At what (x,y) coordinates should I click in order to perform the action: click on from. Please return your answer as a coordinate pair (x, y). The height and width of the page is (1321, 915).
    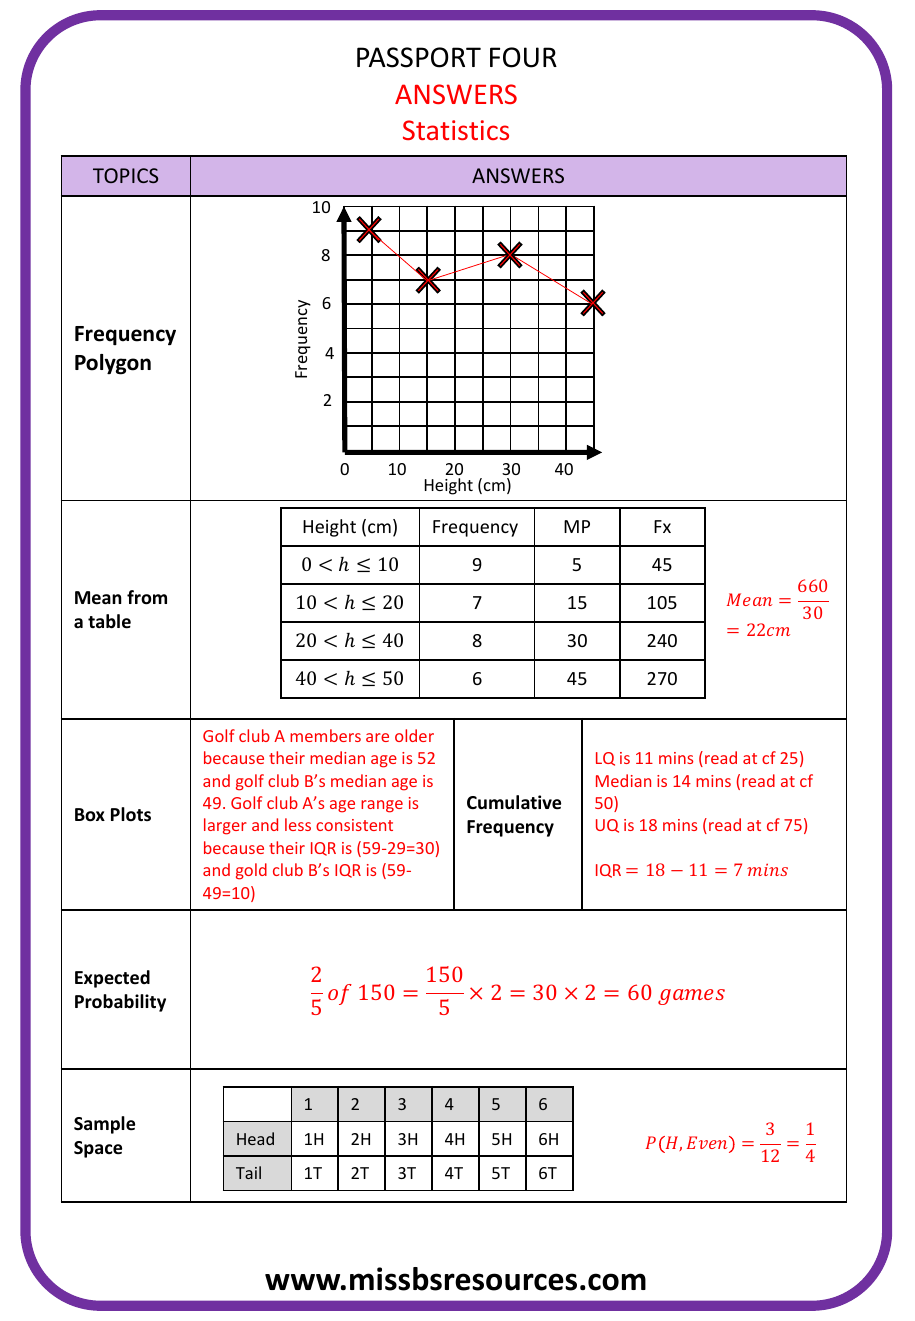
    Looking at the image, I should click on (147, 597).
